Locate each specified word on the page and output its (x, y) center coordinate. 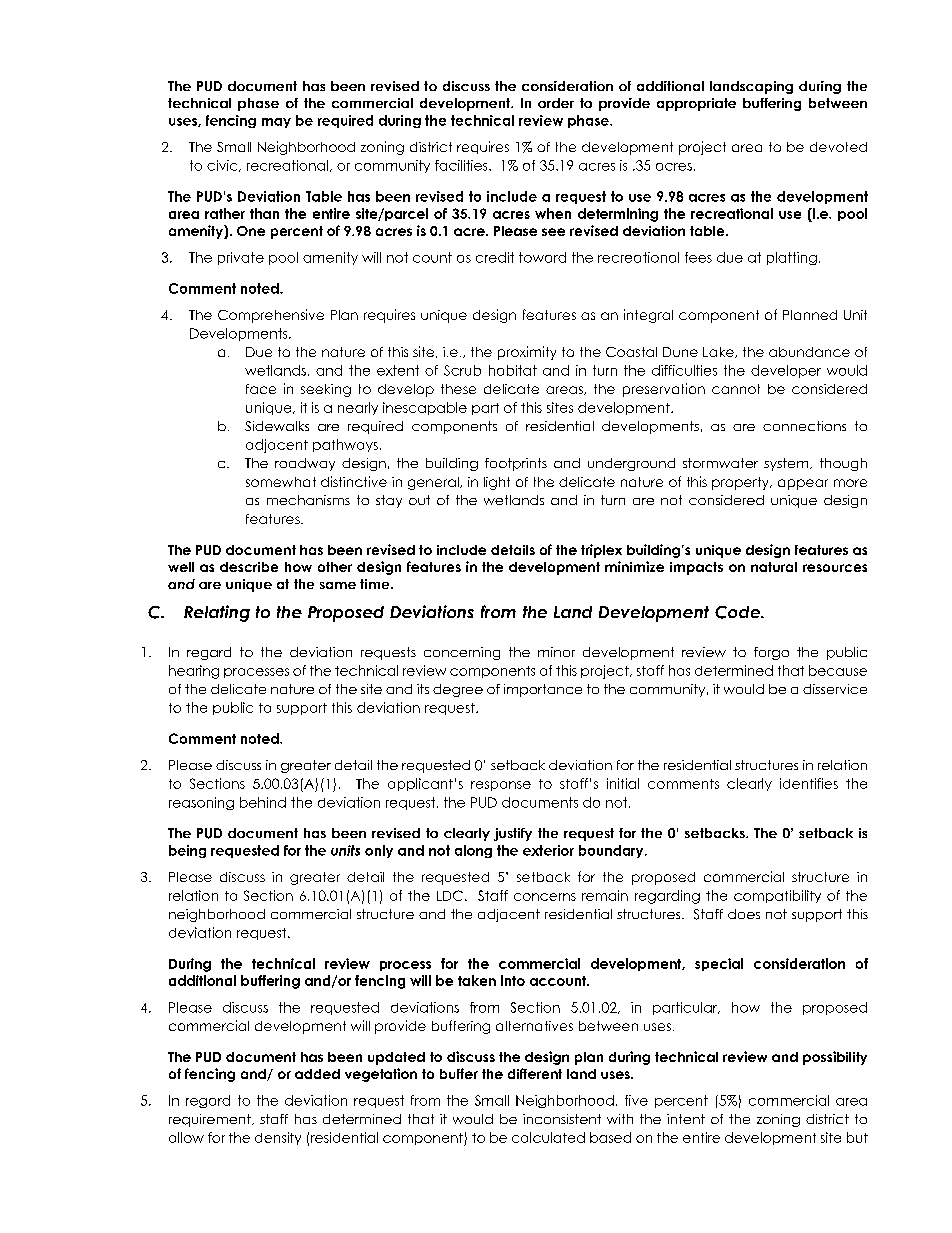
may (276, 123)
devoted (838, 147)
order (556, 103)
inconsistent (562, 1119)
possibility (835, 1058)
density (278, 1138)
